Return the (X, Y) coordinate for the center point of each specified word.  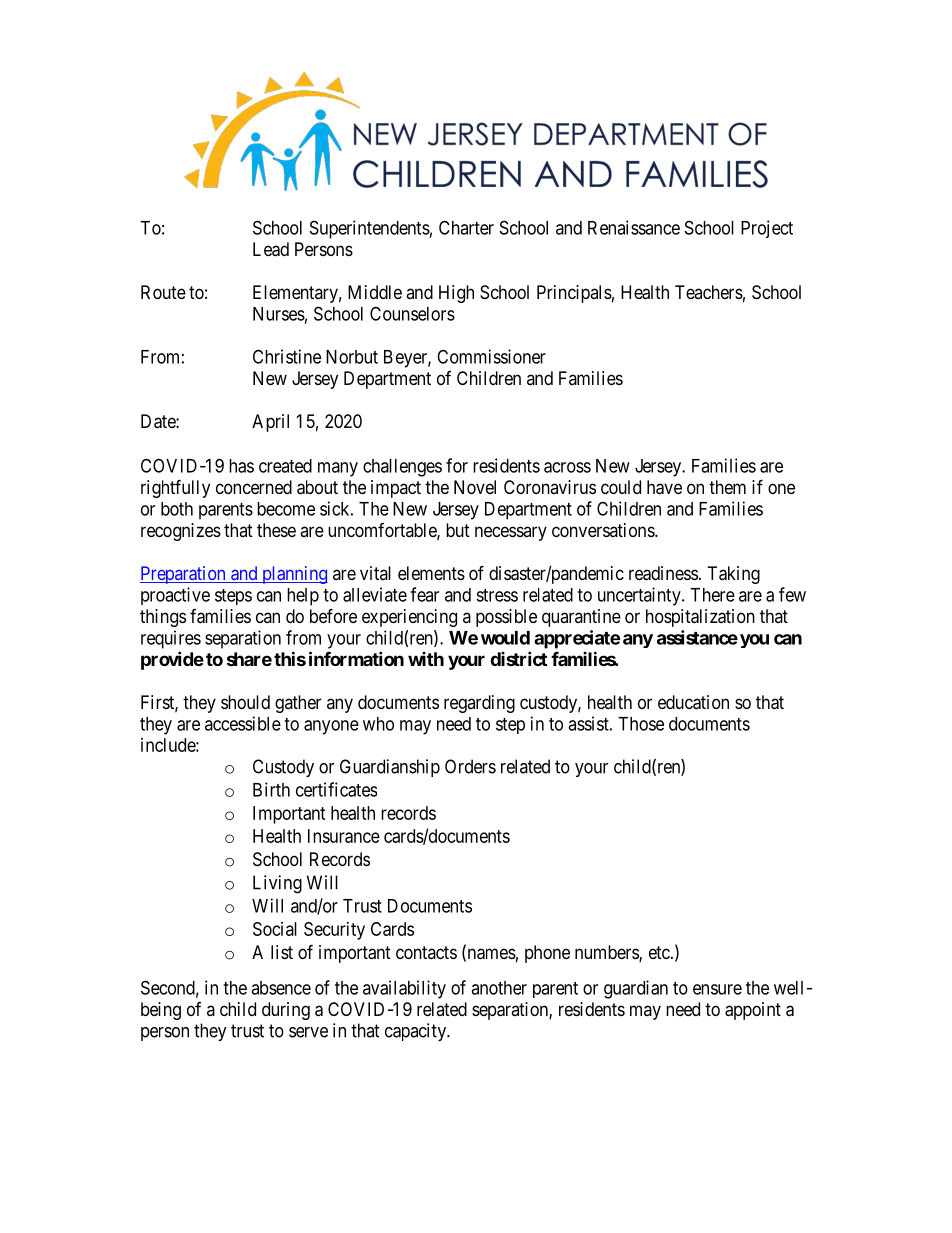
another (499, 988)
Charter (466, 227)
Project (767, 229)
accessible (243, 723)
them (727, 487)
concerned (254, 487)
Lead (271, 249)
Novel (475, 487)
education (693, 702)
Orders (470, 766)
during (286, 1011)
